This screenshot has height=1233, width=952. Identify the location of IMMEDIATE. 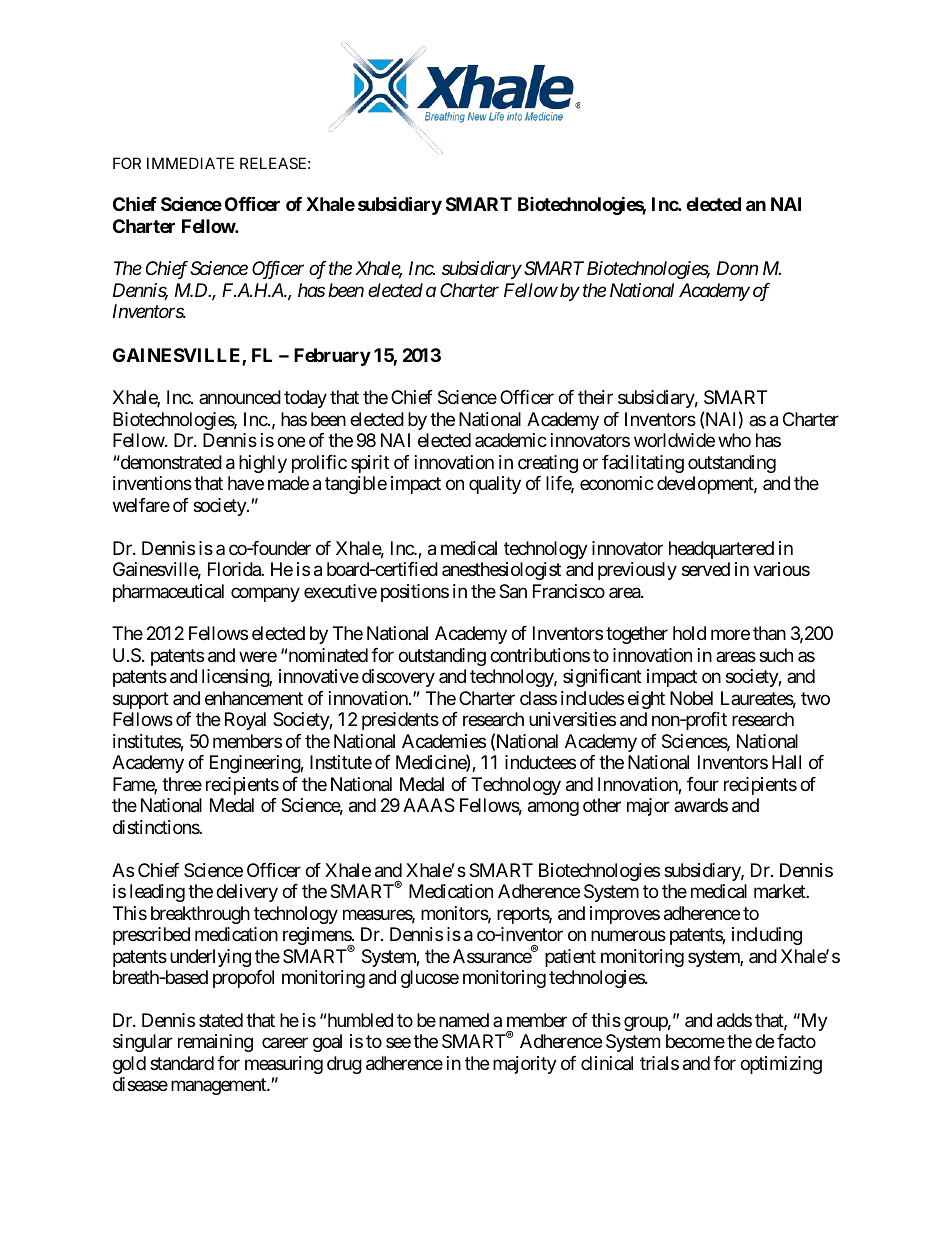
(190, 163).
